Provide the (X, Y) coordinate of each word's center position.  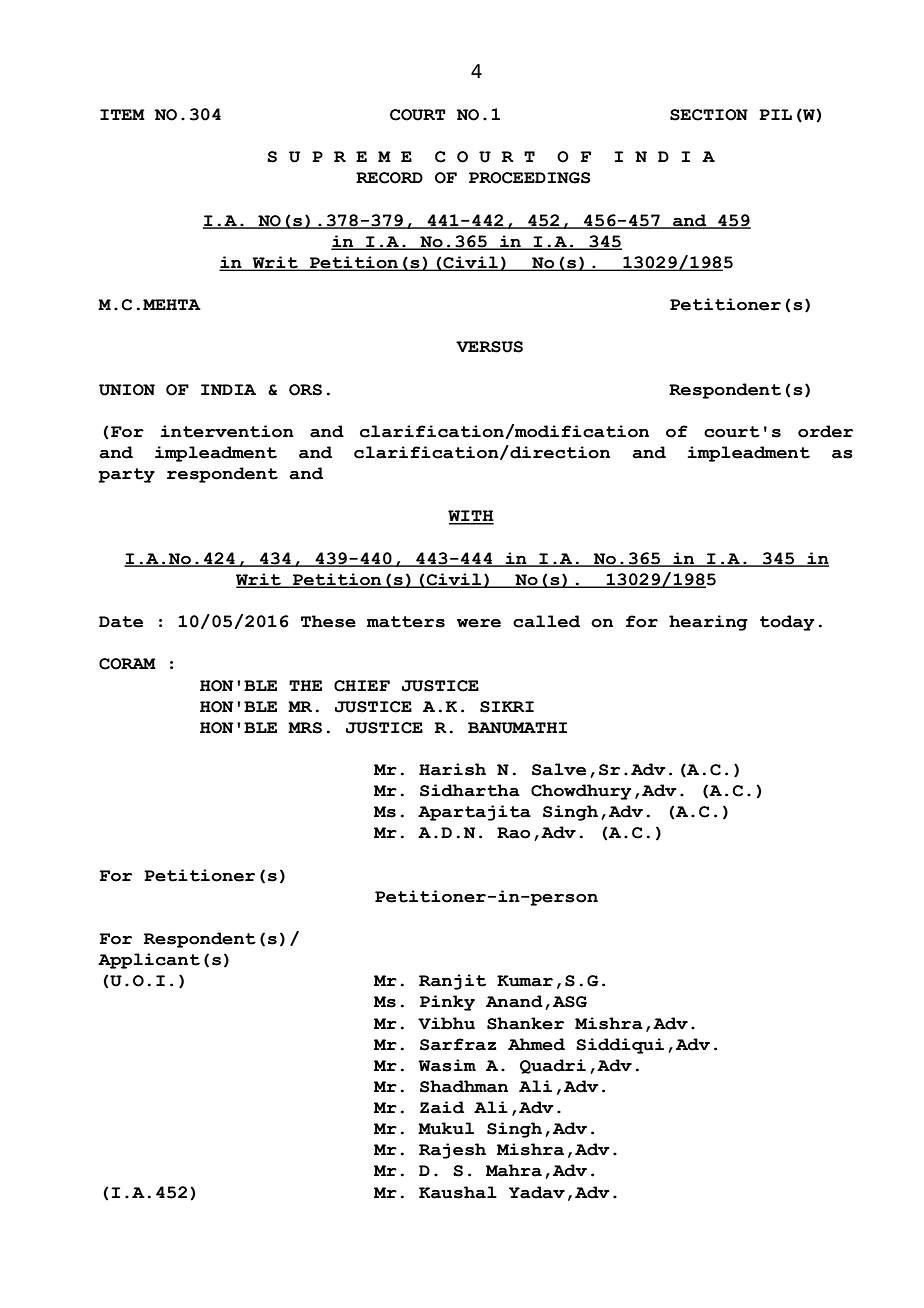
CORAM (127, 664)
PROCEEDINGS (529, 178)
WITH (471, 517)
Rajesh (452, 1151)
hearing (708, 623)
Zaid (442, 1107)
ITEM (122, 114)
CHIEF (362, 686)
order (825, 431)
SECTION (709, 115)
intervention (227, 431)
